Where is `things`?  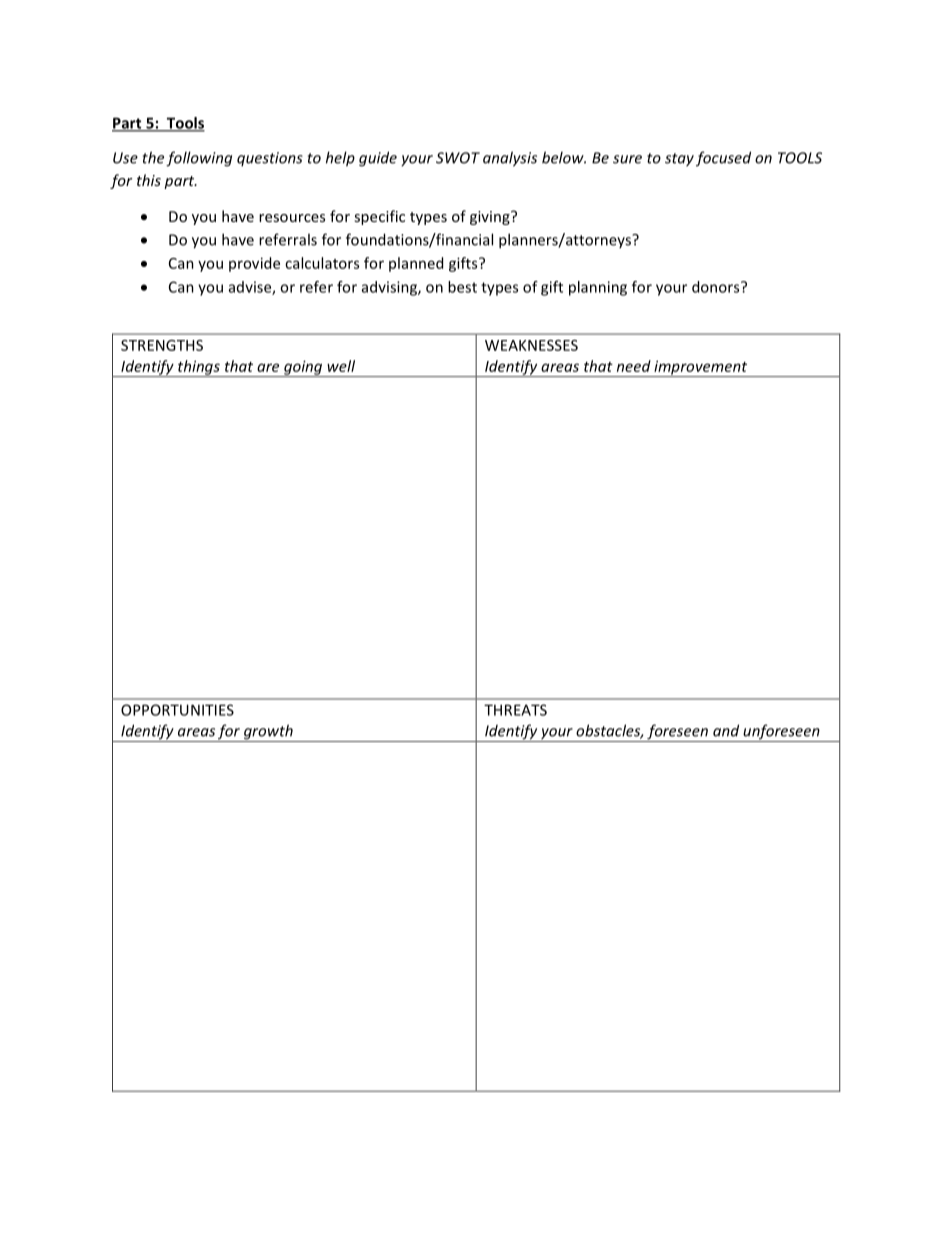
things is located at coordinates (199, 368).
